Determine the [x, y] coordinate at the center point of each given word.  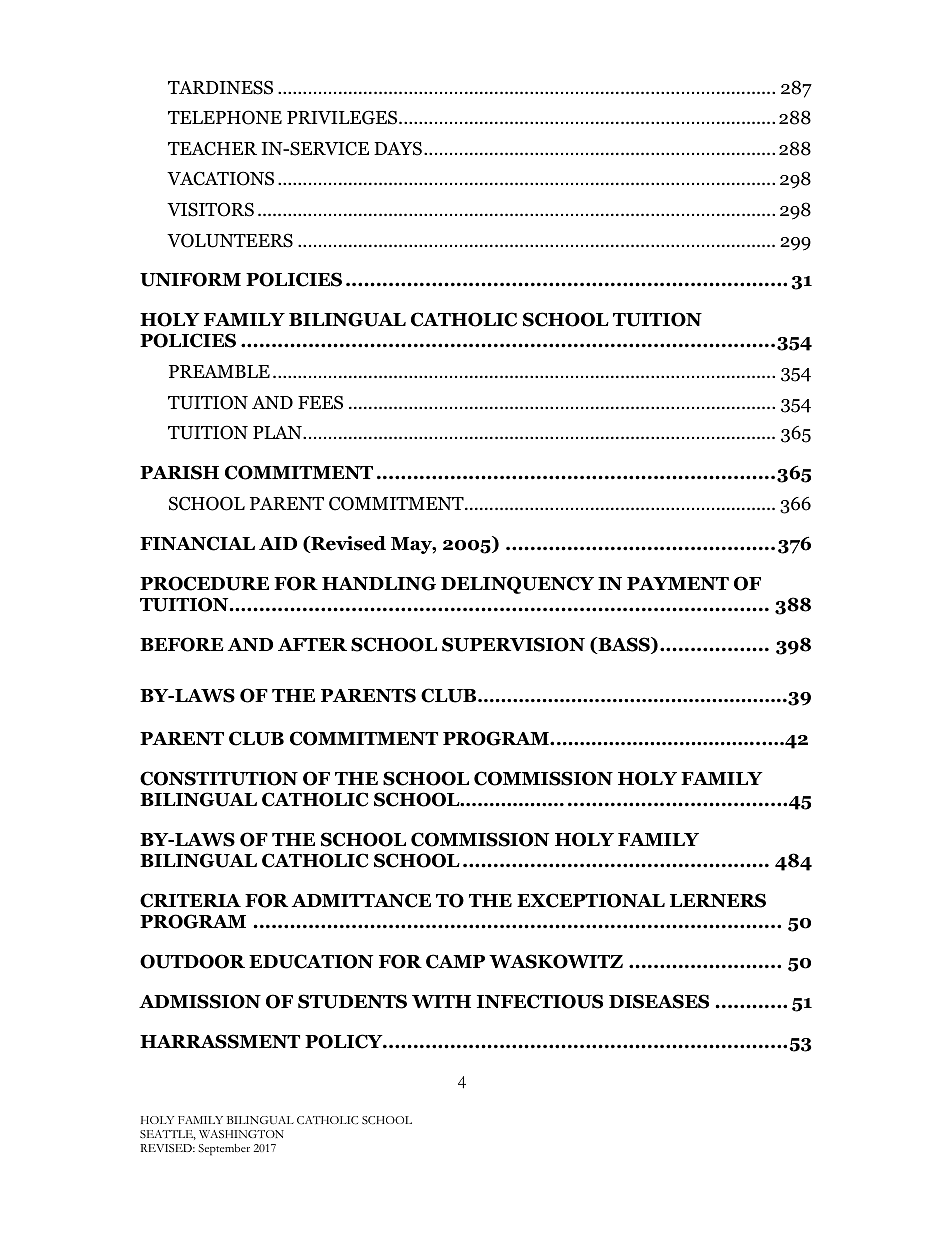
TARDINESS [220, 87]
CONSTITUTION [219, 778]
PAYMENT [678, 583]
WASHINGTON [241, 1134]
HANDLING [379, 583]
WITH [441, 1001]
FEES [320, 402]
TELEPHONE [225, 117]
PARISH [179, 472]
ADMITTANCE [361, 900]
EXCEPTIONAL [591, 900]
